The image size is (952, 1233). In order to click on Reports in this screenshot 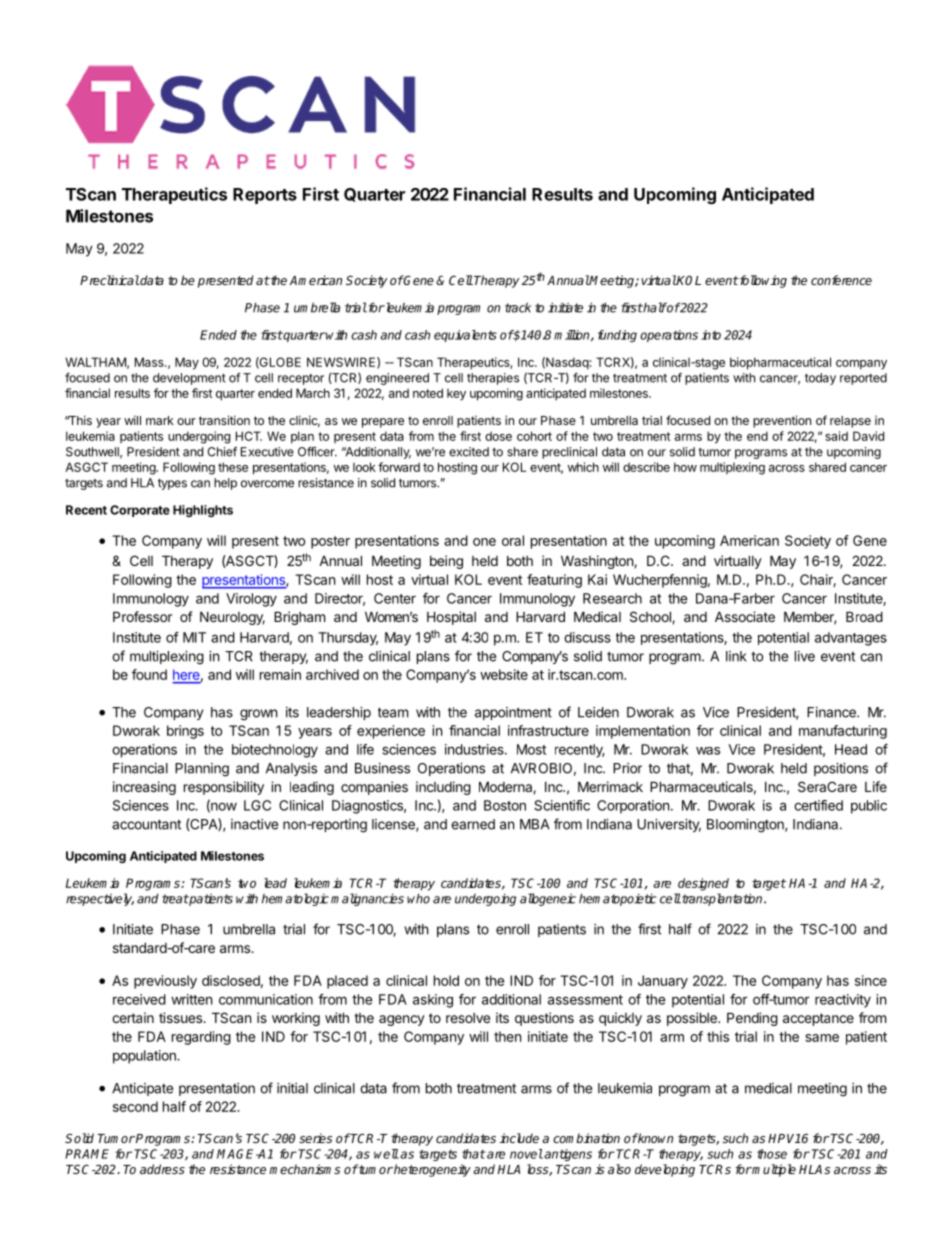, I will do `click(265, 196)`.
